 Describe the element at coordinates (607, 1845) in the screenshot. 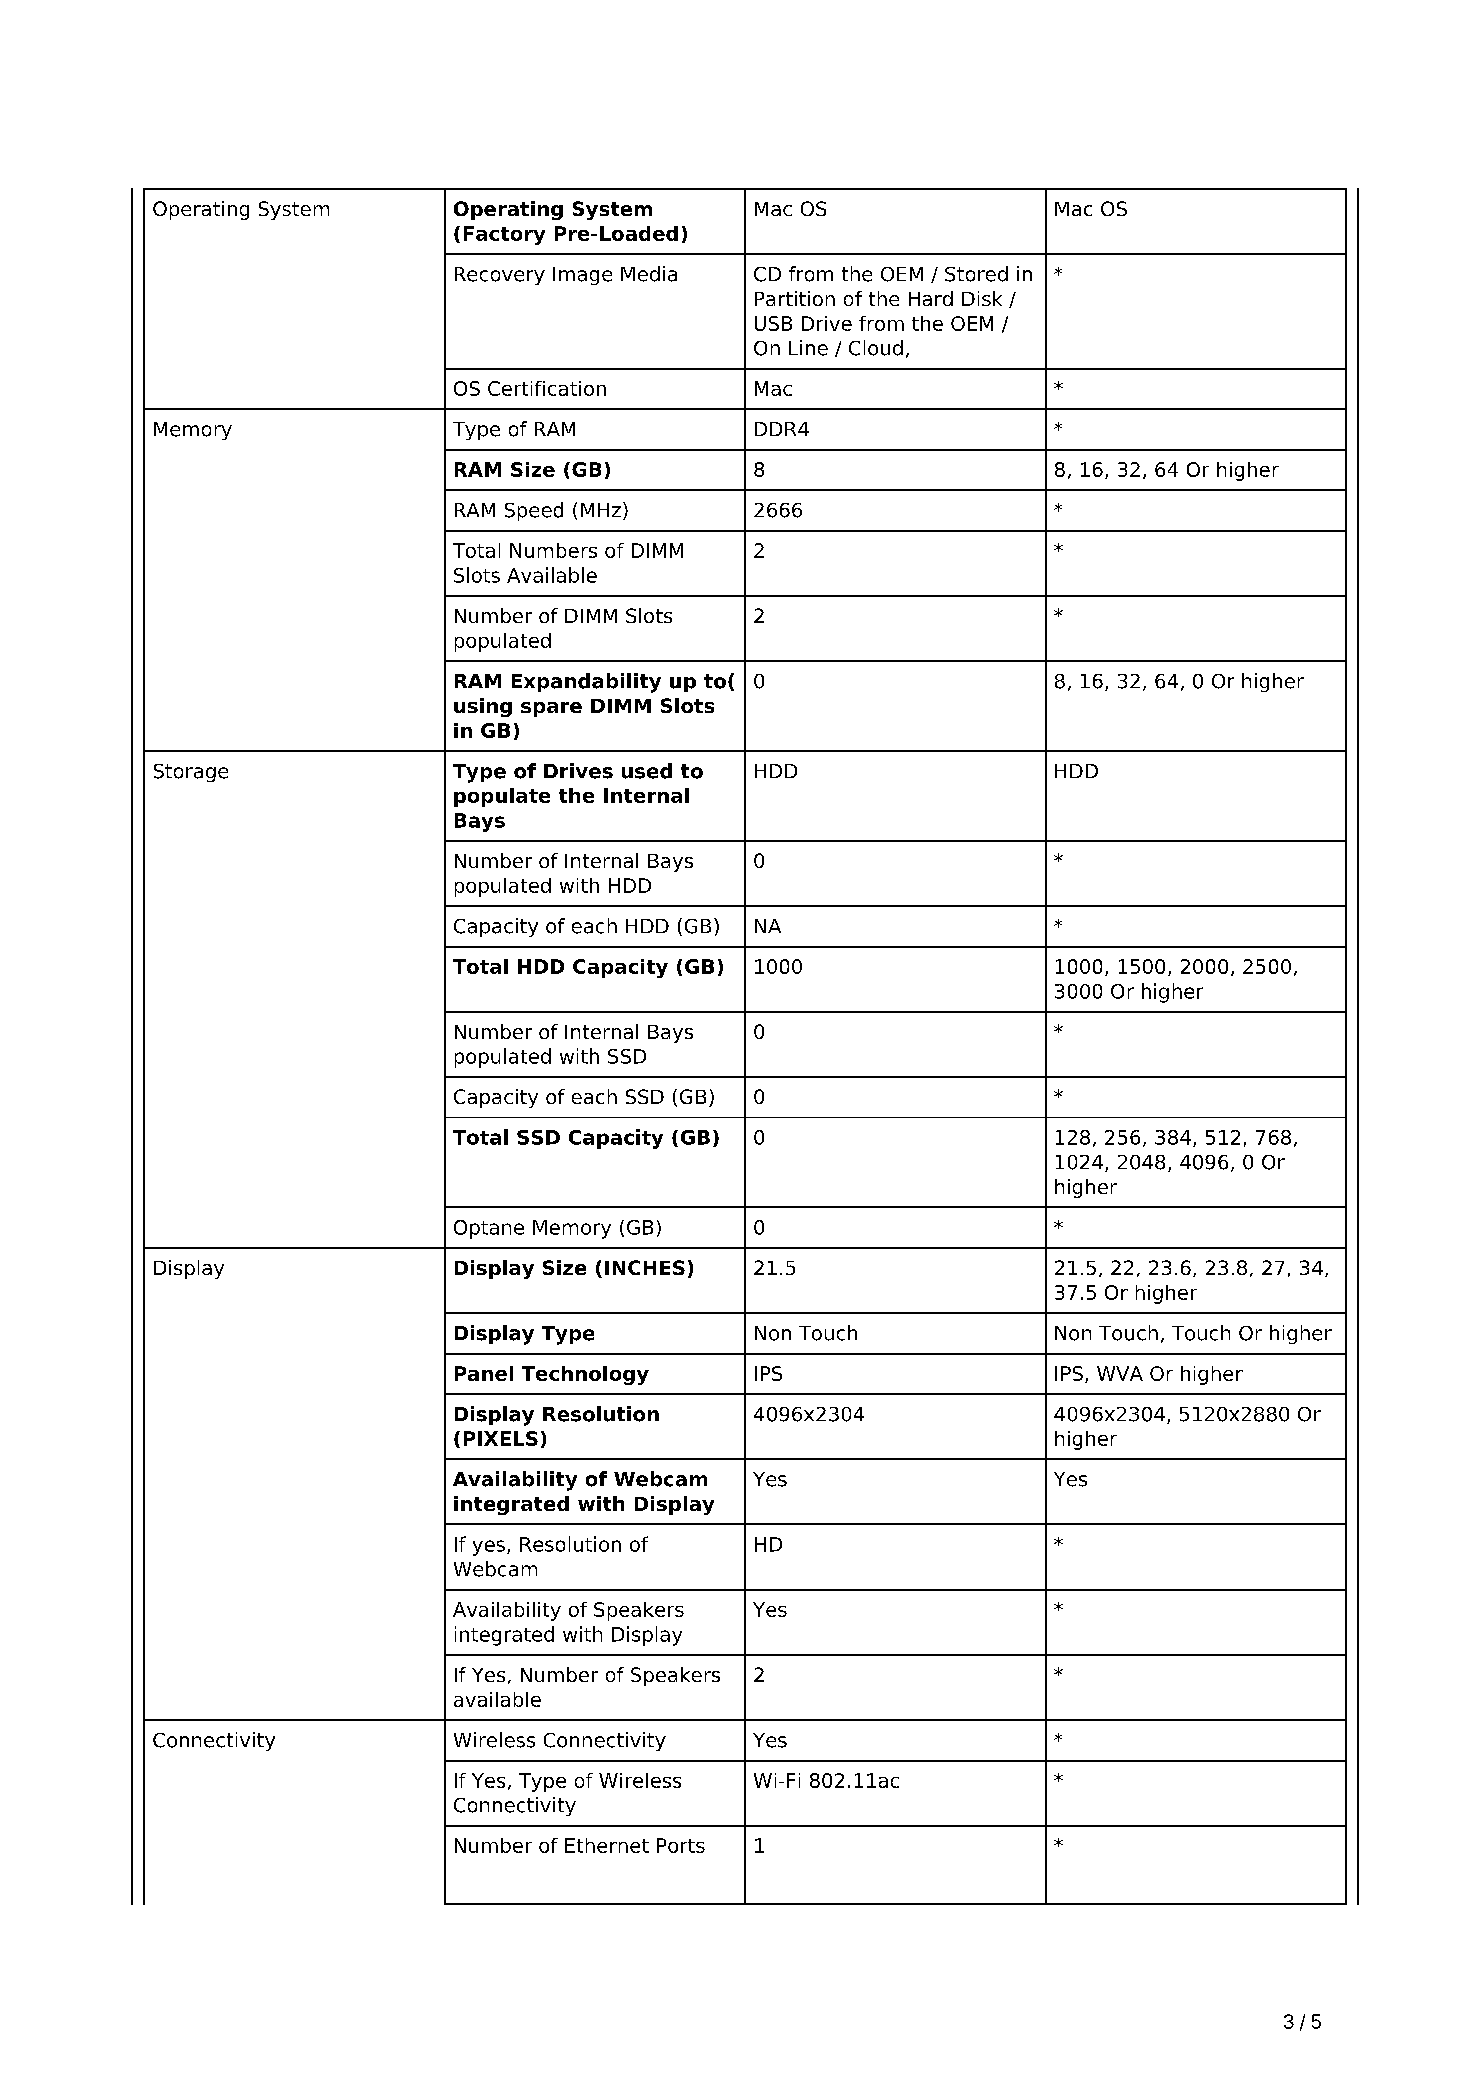

I see `Ethernet` at that location.
